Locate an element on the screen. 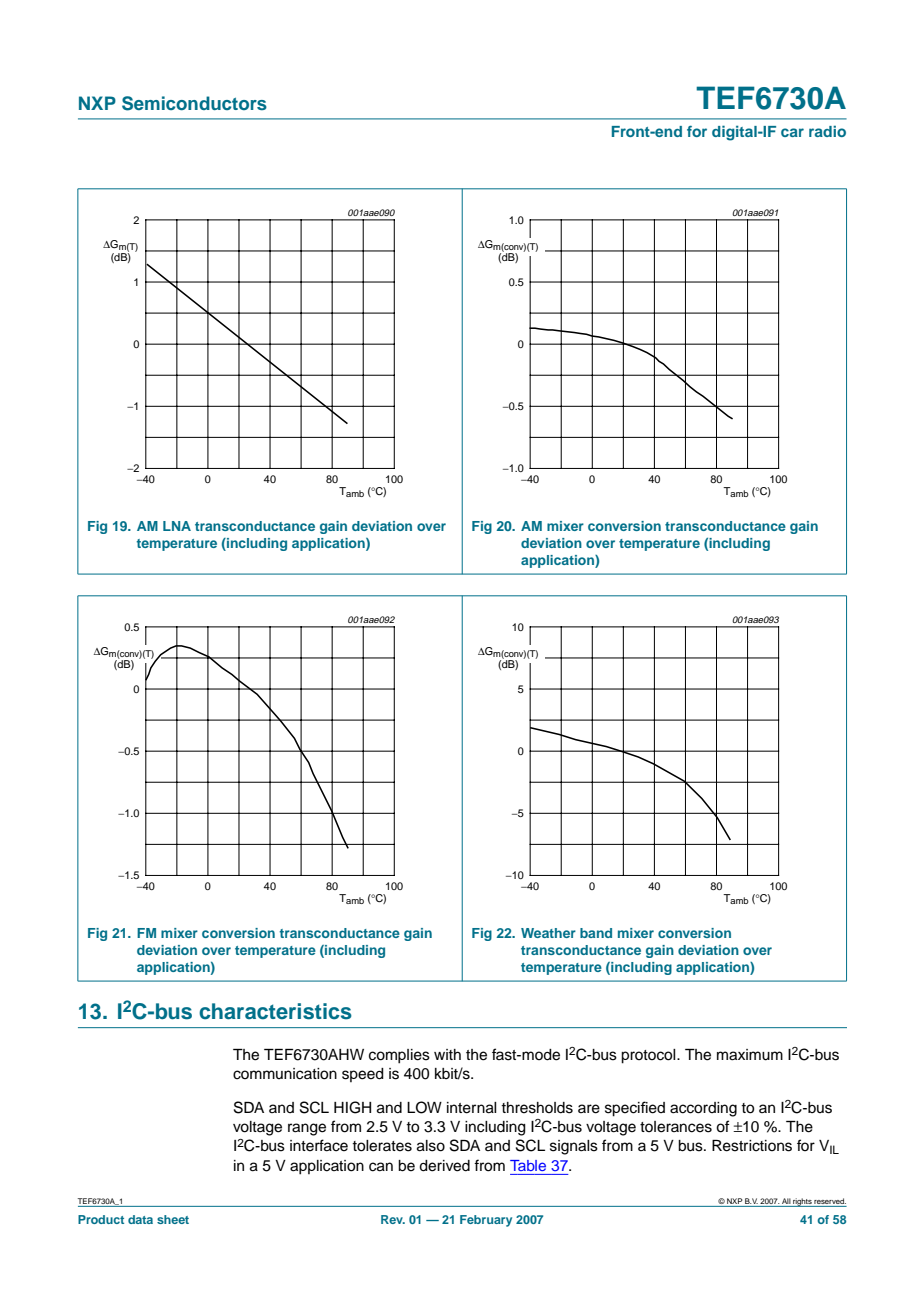 This screenshot has height=1308, width=924. radio is located at coordinates (827, 131).
